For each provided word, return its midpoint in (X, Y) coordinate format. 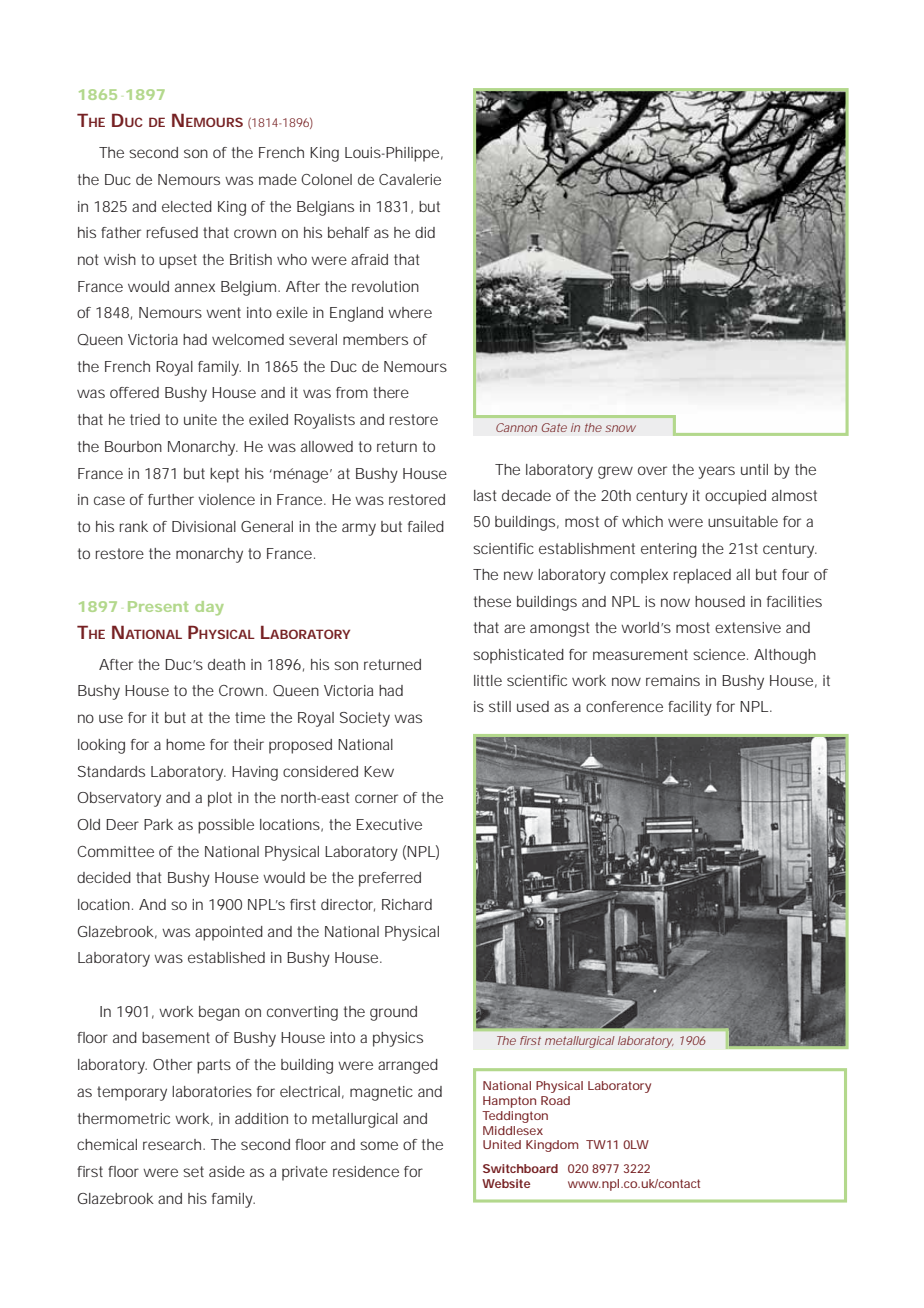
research (173, 1144)
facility (690, 708)
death (226, 664)
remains (673, 680)
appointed (229, 933)
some (379, 1145)
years (717, 472)
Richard (407, 904)
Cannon (516, 427)
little (488, 680)
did (425, 232)
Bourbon (133, 446)
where (410, 312)
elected (187, 206)
